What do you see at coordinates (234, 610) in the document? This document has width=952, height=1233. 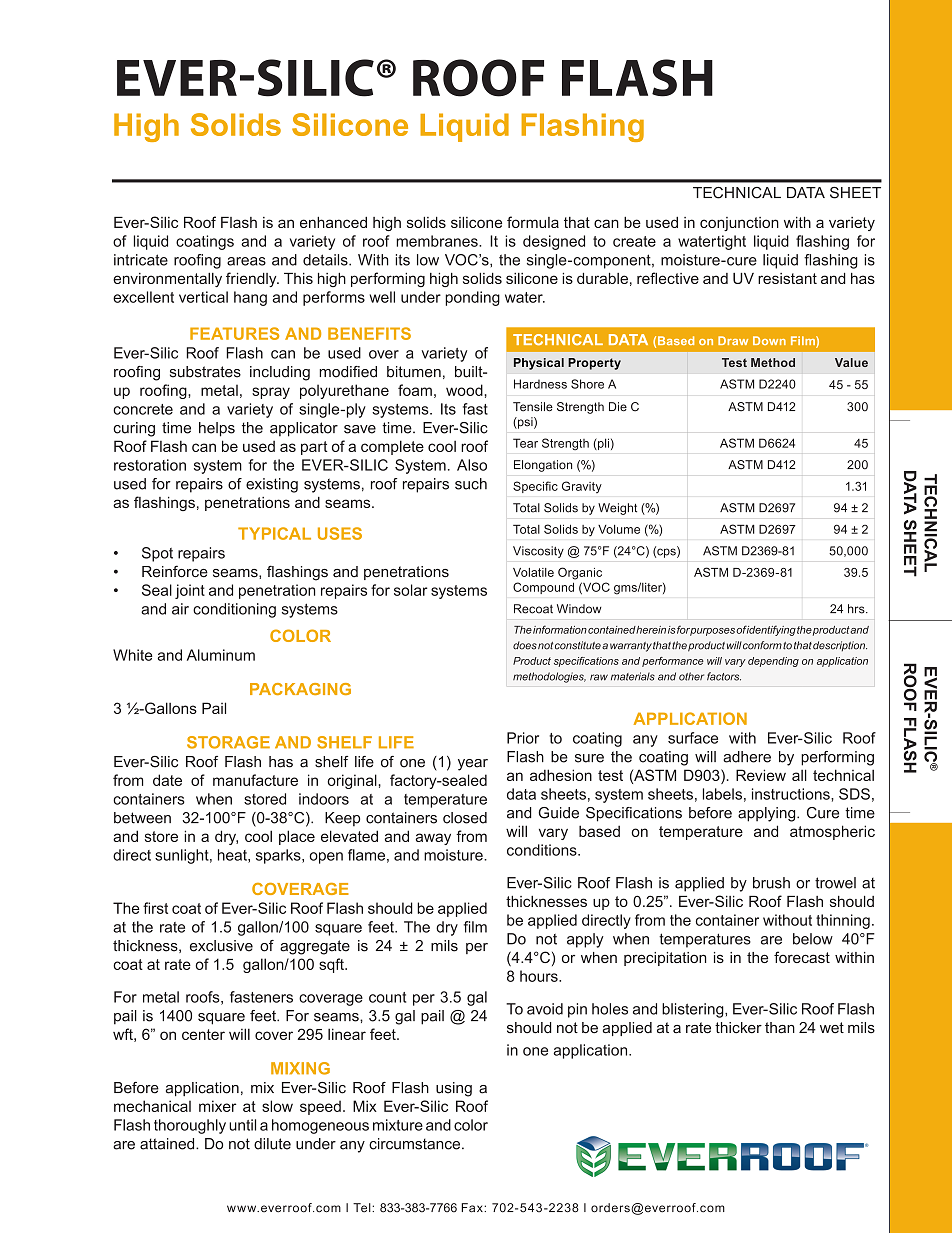 I see `conditioning` at bounding box center [234, 610].
